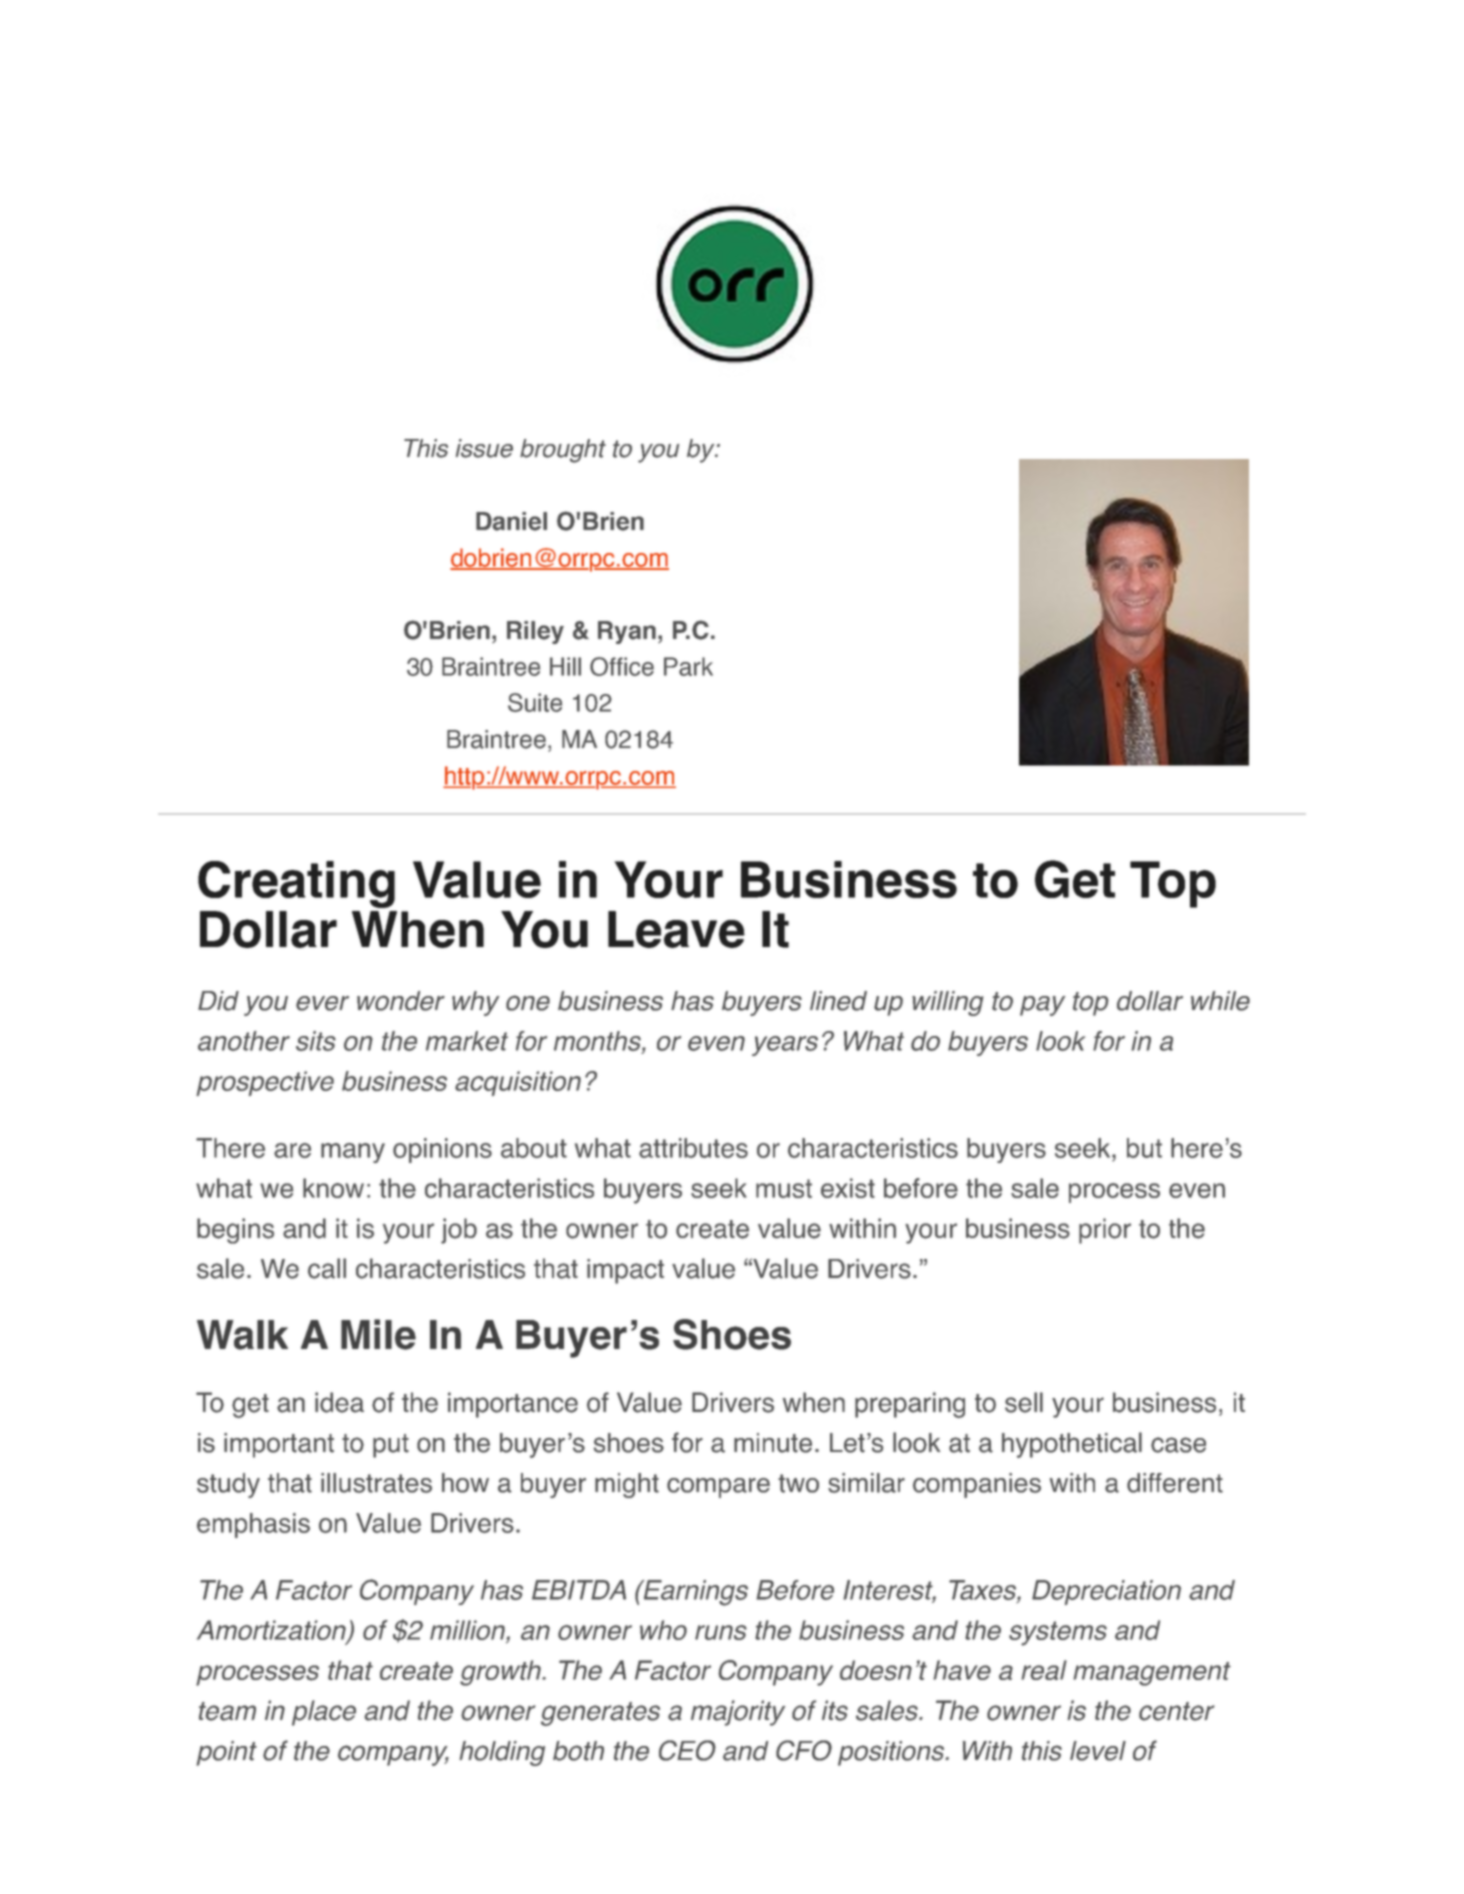 The height and width of the screenshot is (1894, 1464). Describe the element at coordinates (1042, 1006) in the screenshot. I see `pay` at that location.
